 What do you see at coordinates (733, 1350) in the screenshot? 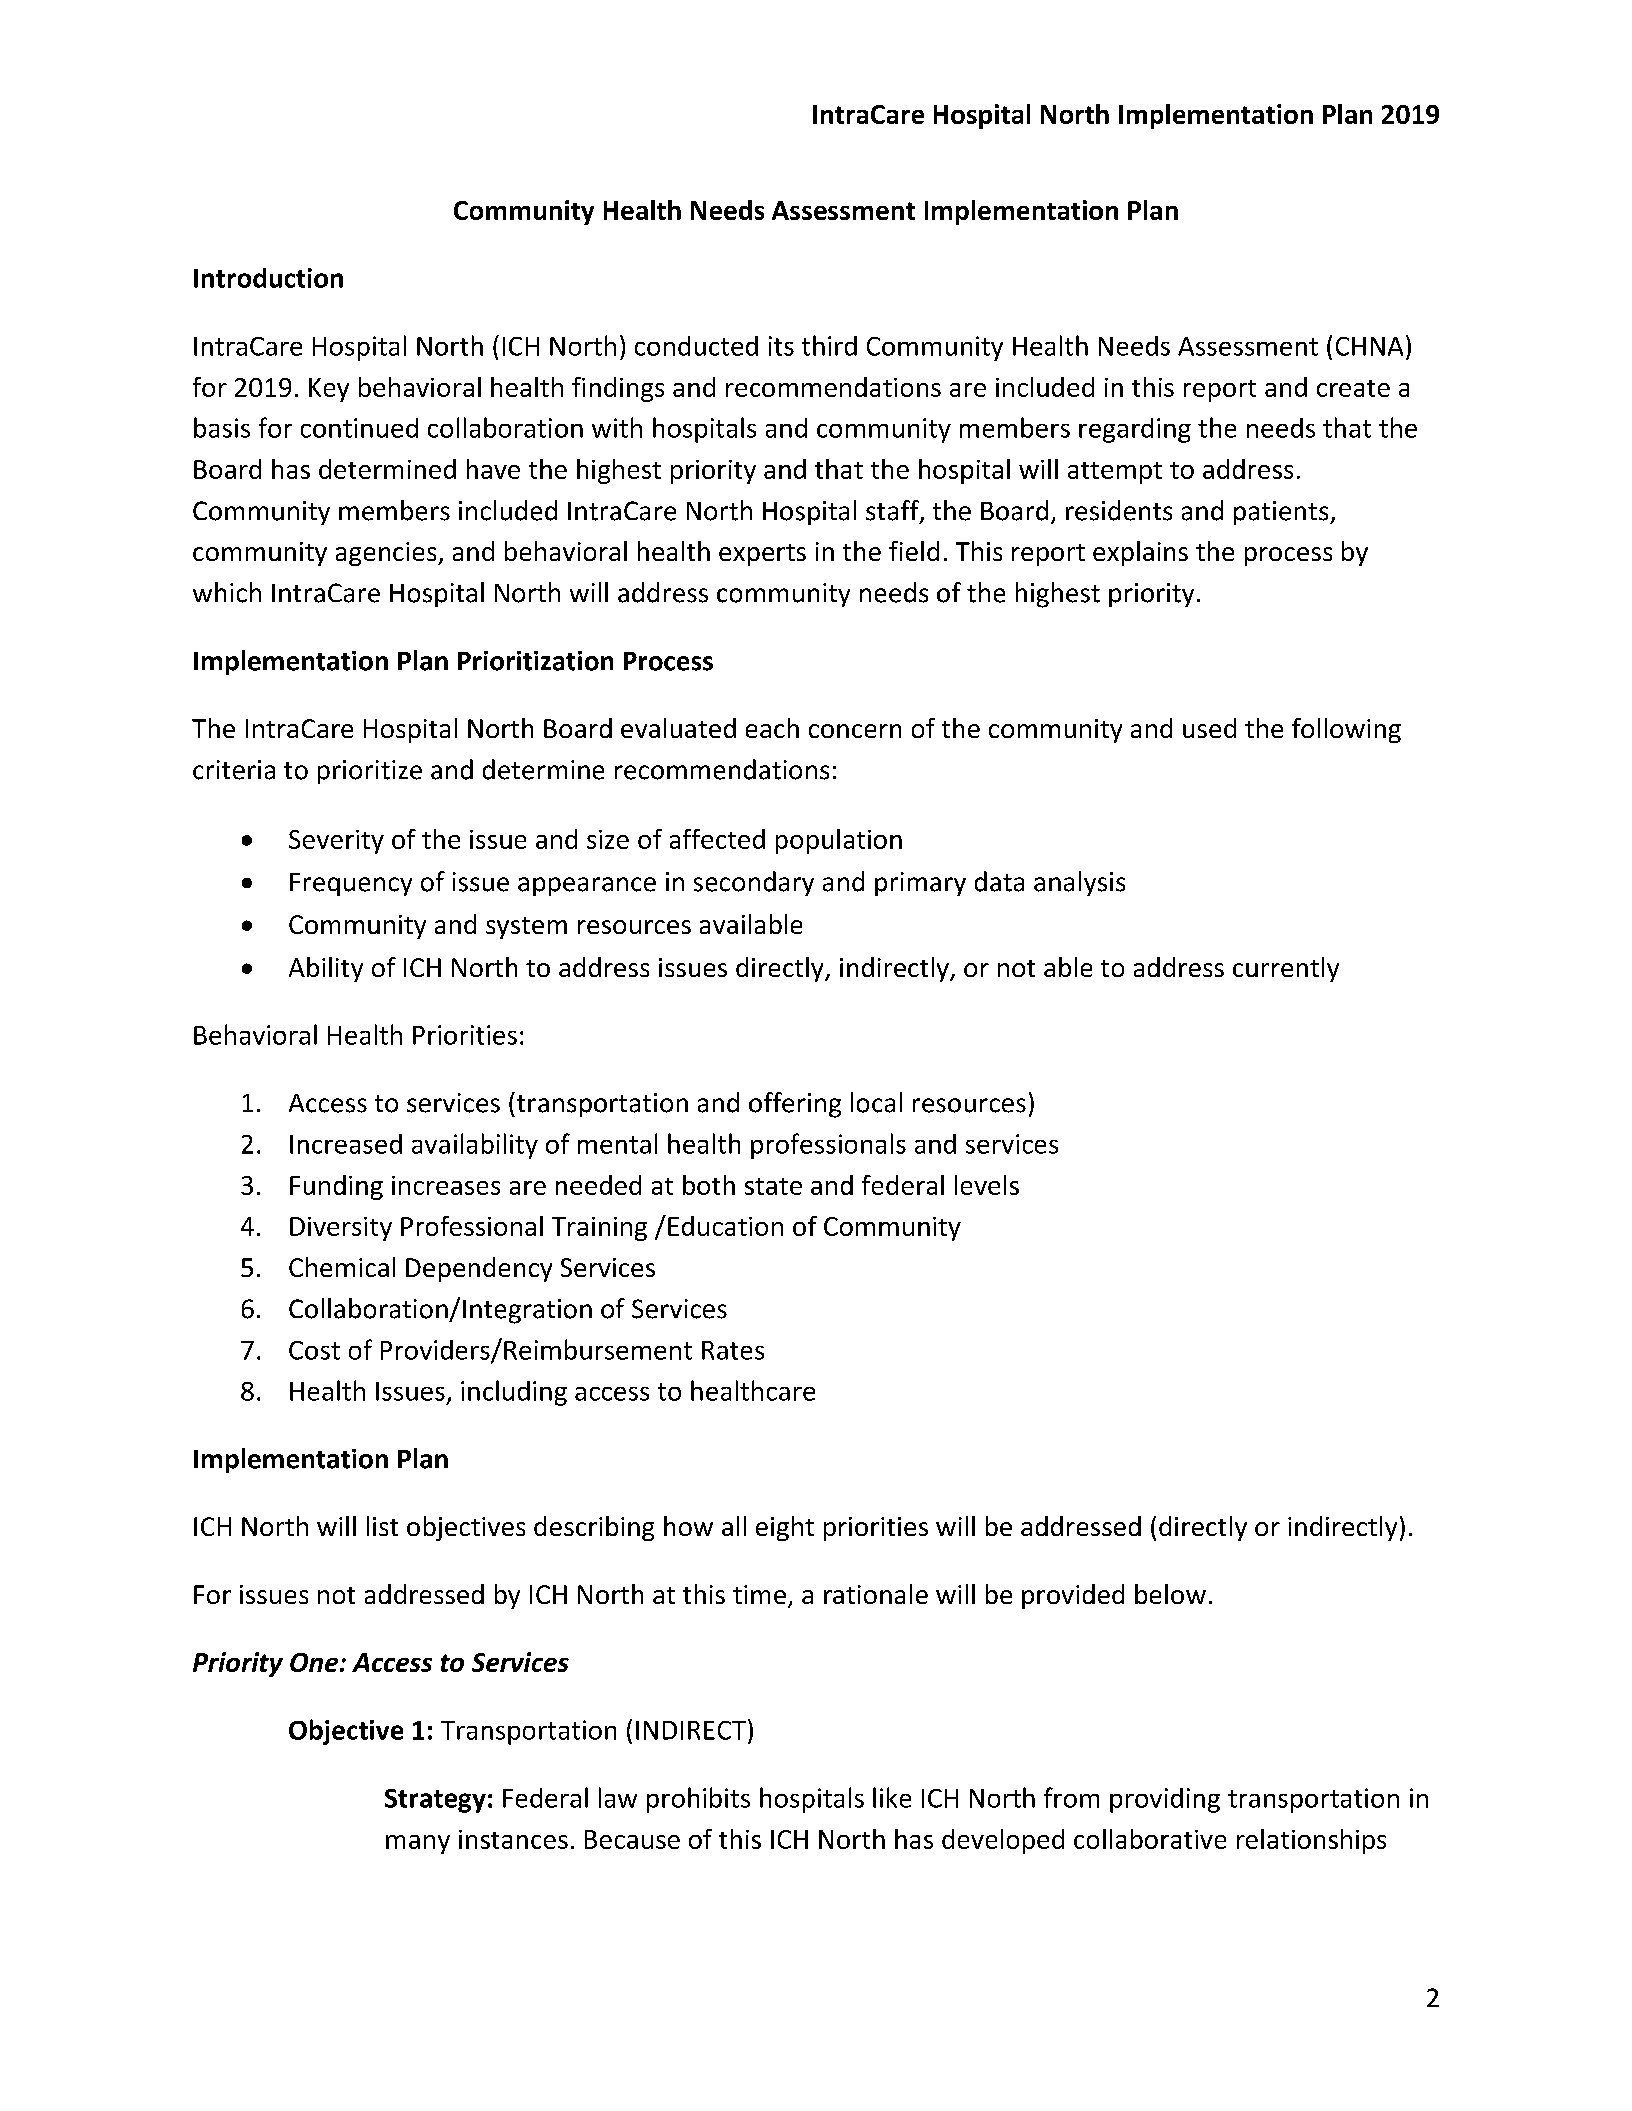
I see `Rates` at bounding box center [733, 1350].
